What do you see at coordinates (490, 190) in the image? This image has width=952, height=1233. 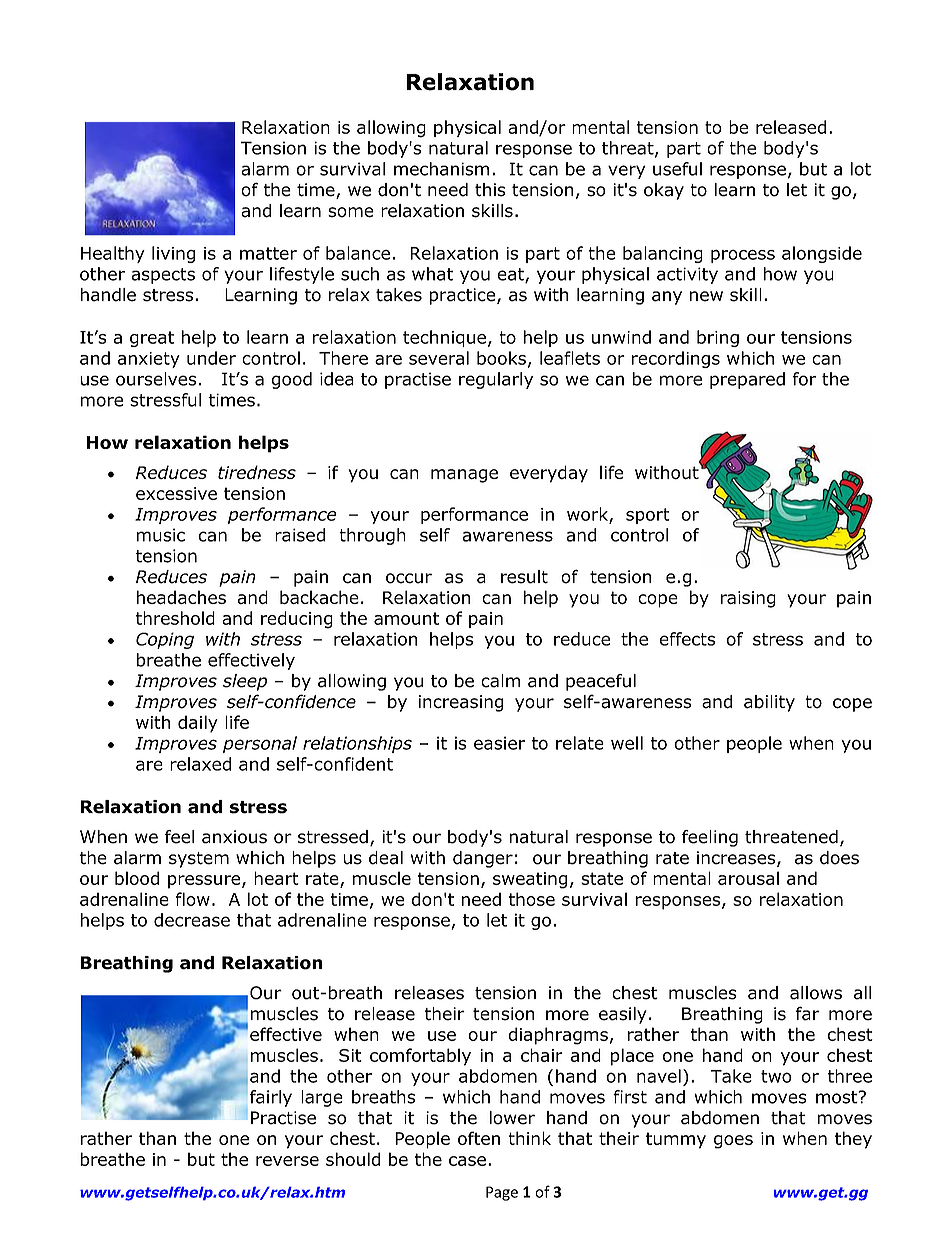 I see `this` at bounding box center [490, 190].
